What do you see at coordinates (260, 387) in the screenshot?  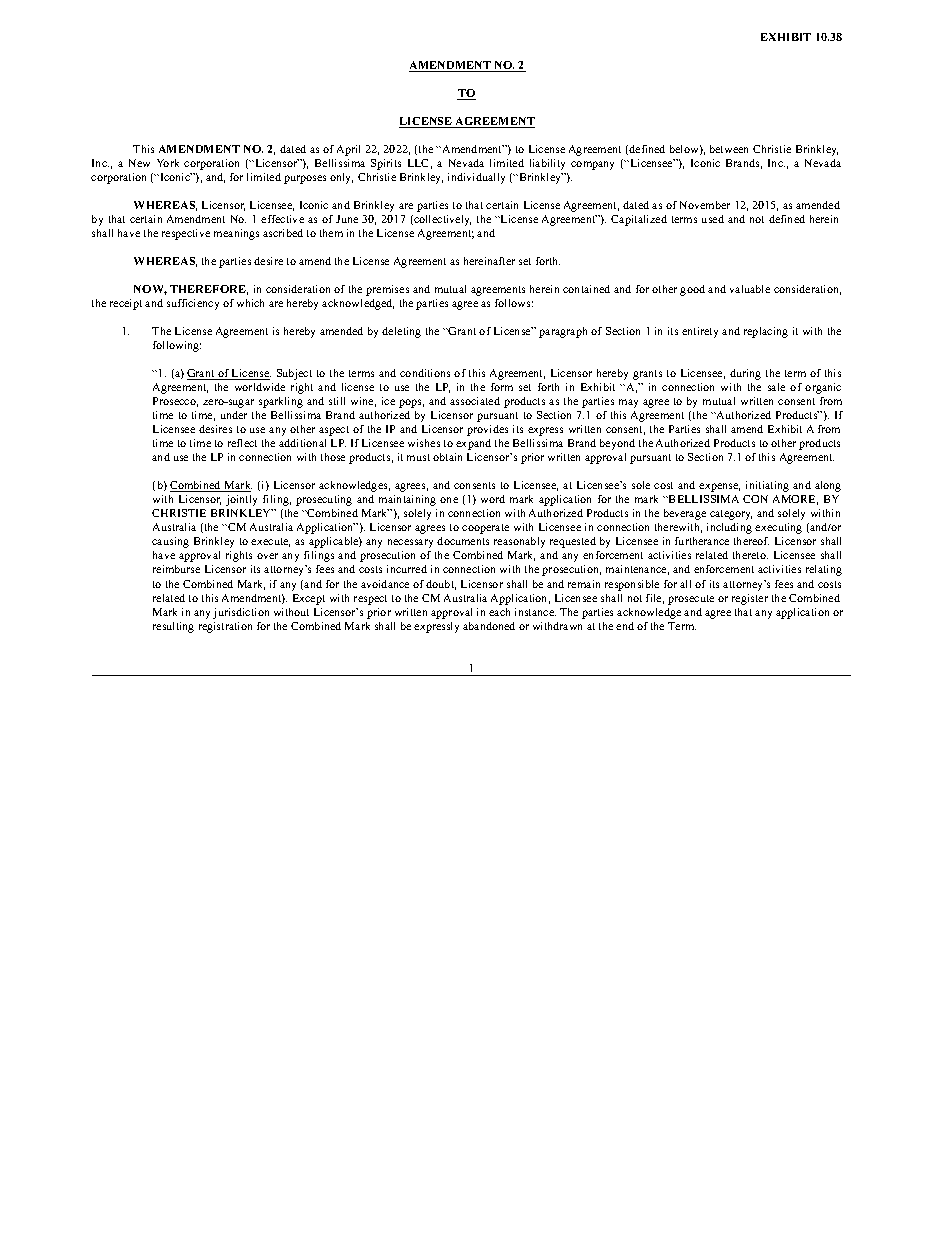 I see `worldwide` at bounding box center [260, 387].
